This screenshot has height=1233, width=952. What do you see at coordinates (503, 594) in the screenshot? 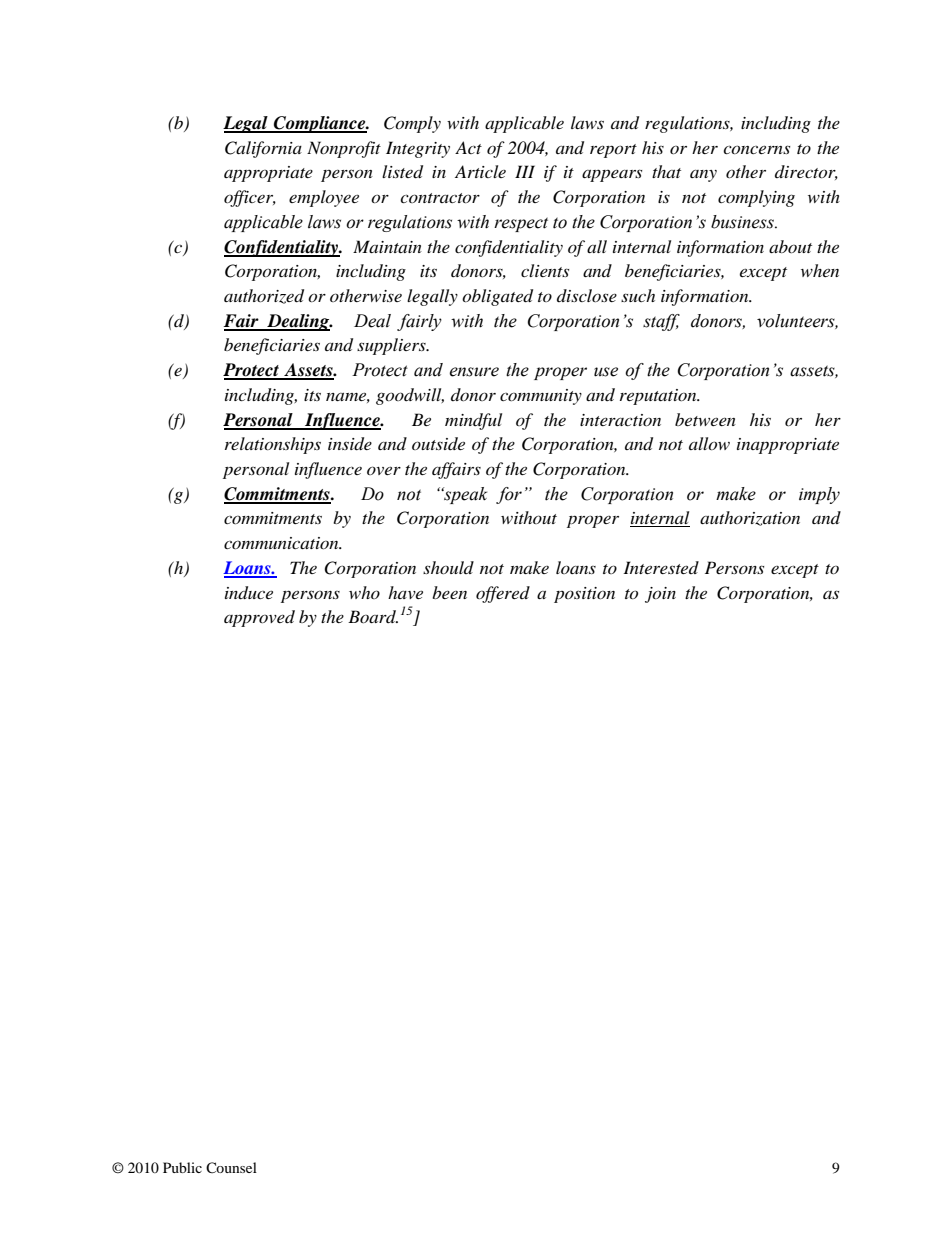
I see `offered` at bounding box center [503, 594].
